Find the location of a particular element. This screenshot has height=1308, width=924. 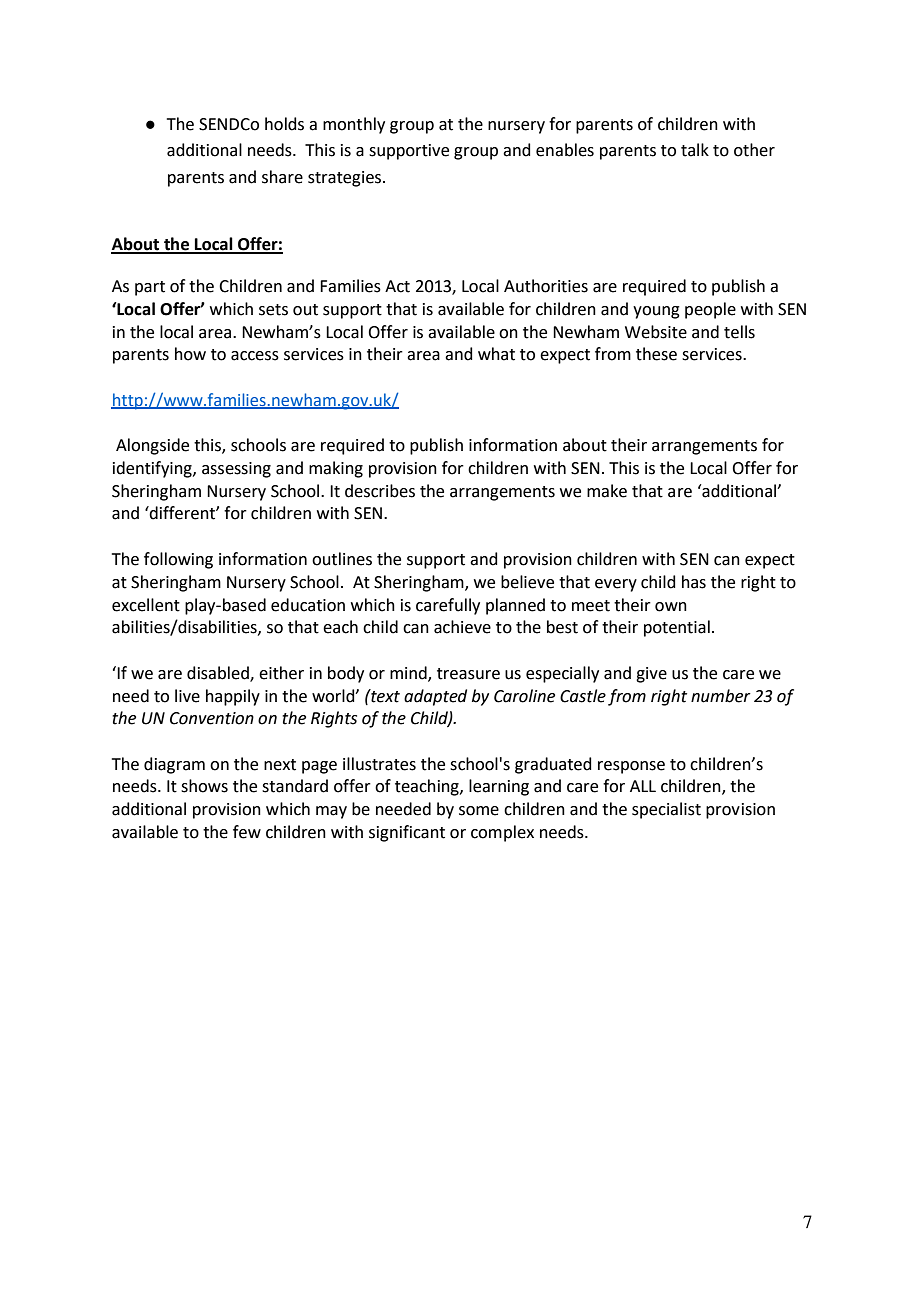

talk is located at coordinates (695, 150).
